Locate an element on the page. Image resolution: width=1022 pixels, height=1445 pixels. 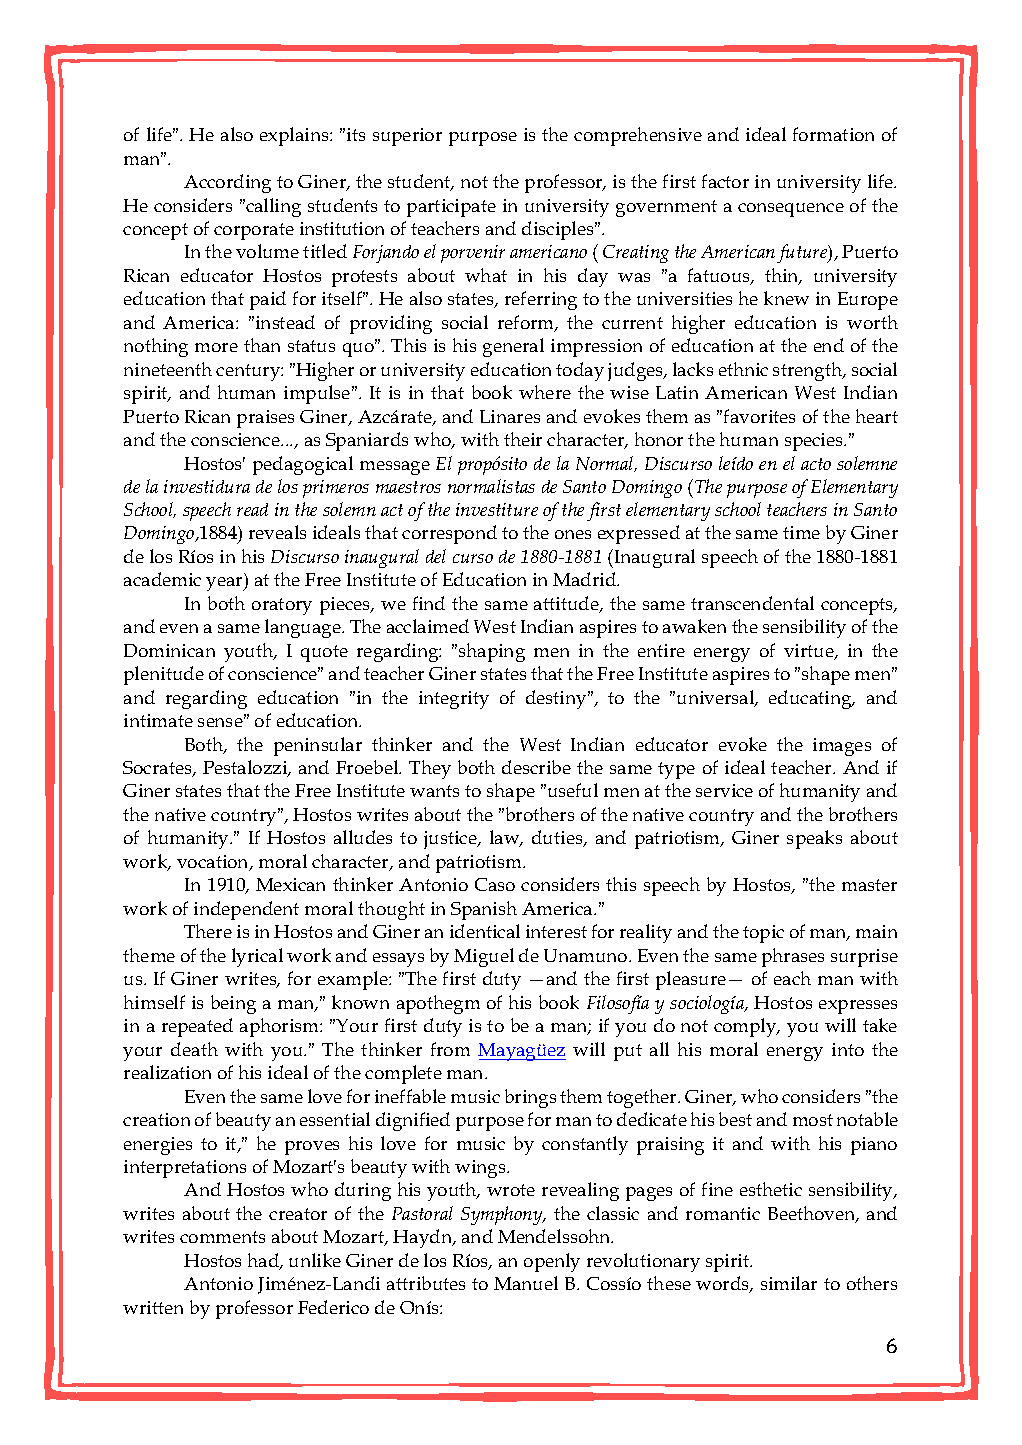
had is located at coordinates (264, 1261).
